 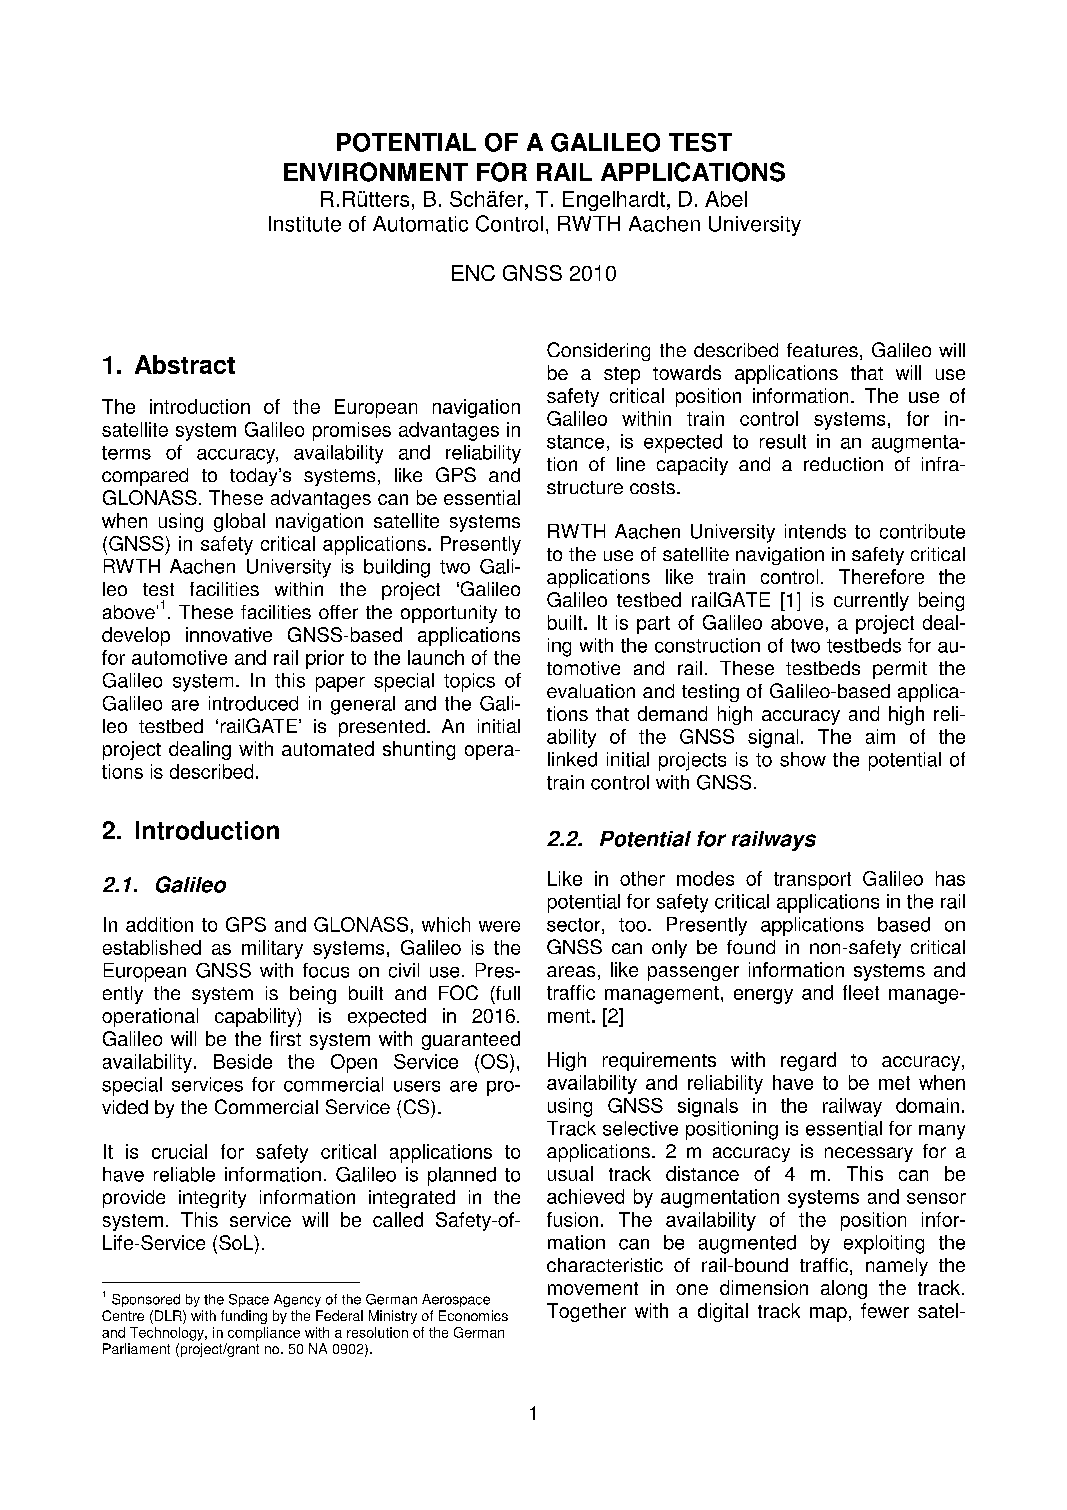 What do you see at coordinates (420, 224) in the document?
I see `Automatic` at bounding box center [420, 224].
